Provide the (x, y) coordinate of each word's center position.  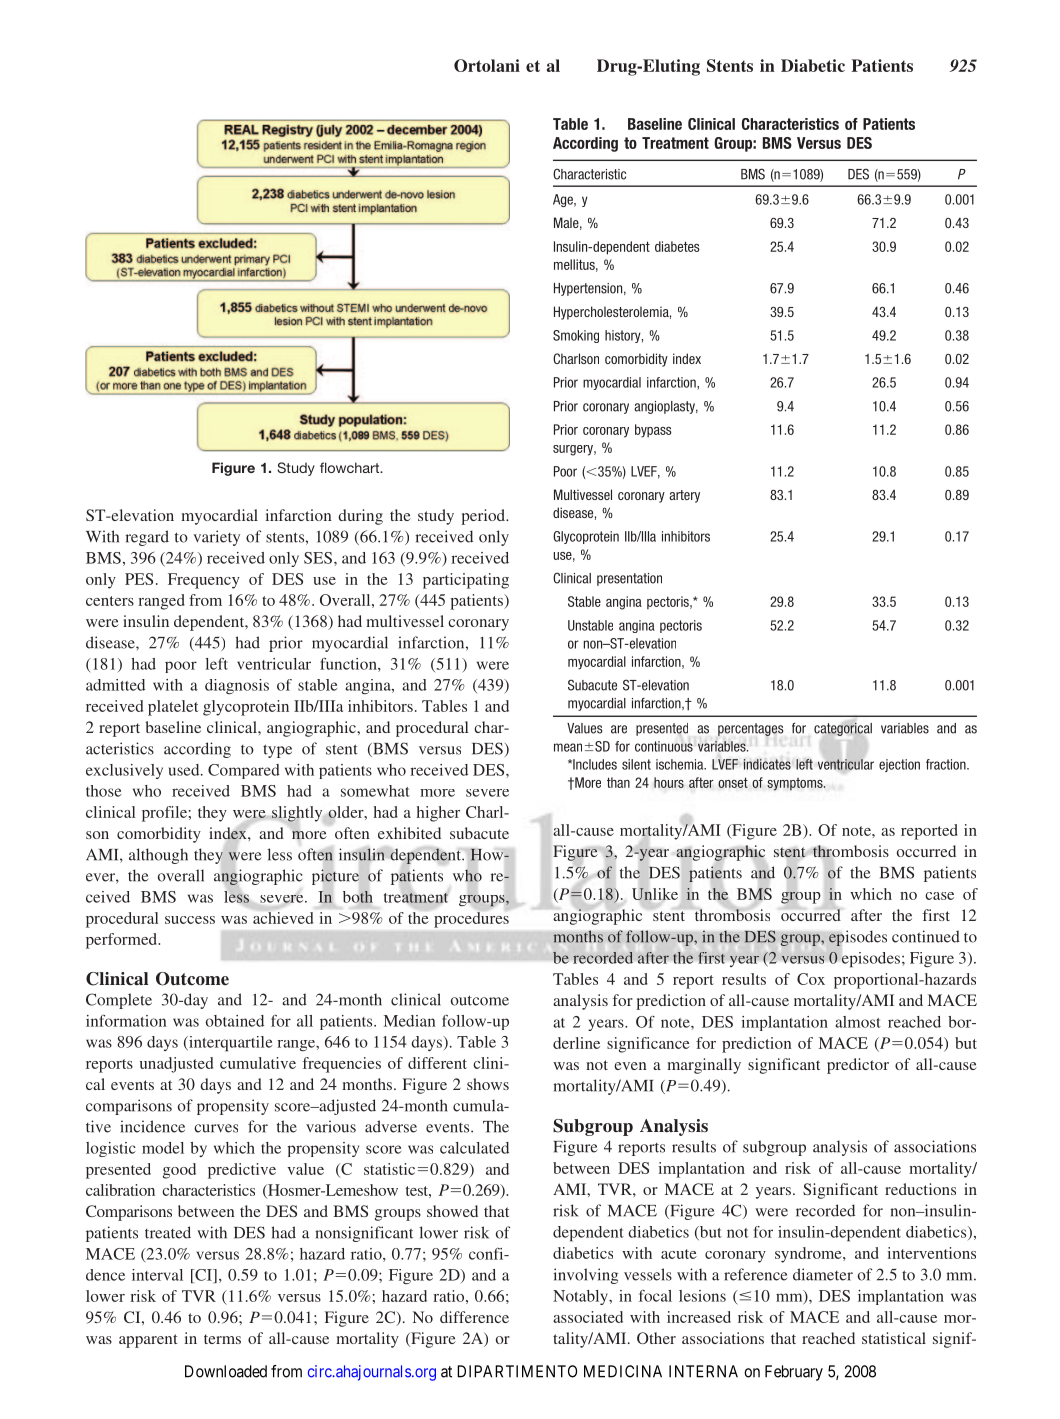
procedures (471, 920)
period (484, 517)
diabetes (677, 246)
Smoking (576, 336)
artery (684, 496)
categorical (843, 729)
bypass (653, 431)
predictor (858, 1066)
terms (222, 1339)
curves (216, 1128)
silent (636, 764)
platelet (173, 708)
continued (926, 936)
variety (216, 538)
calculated (474, 1148)
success (190, 920)
